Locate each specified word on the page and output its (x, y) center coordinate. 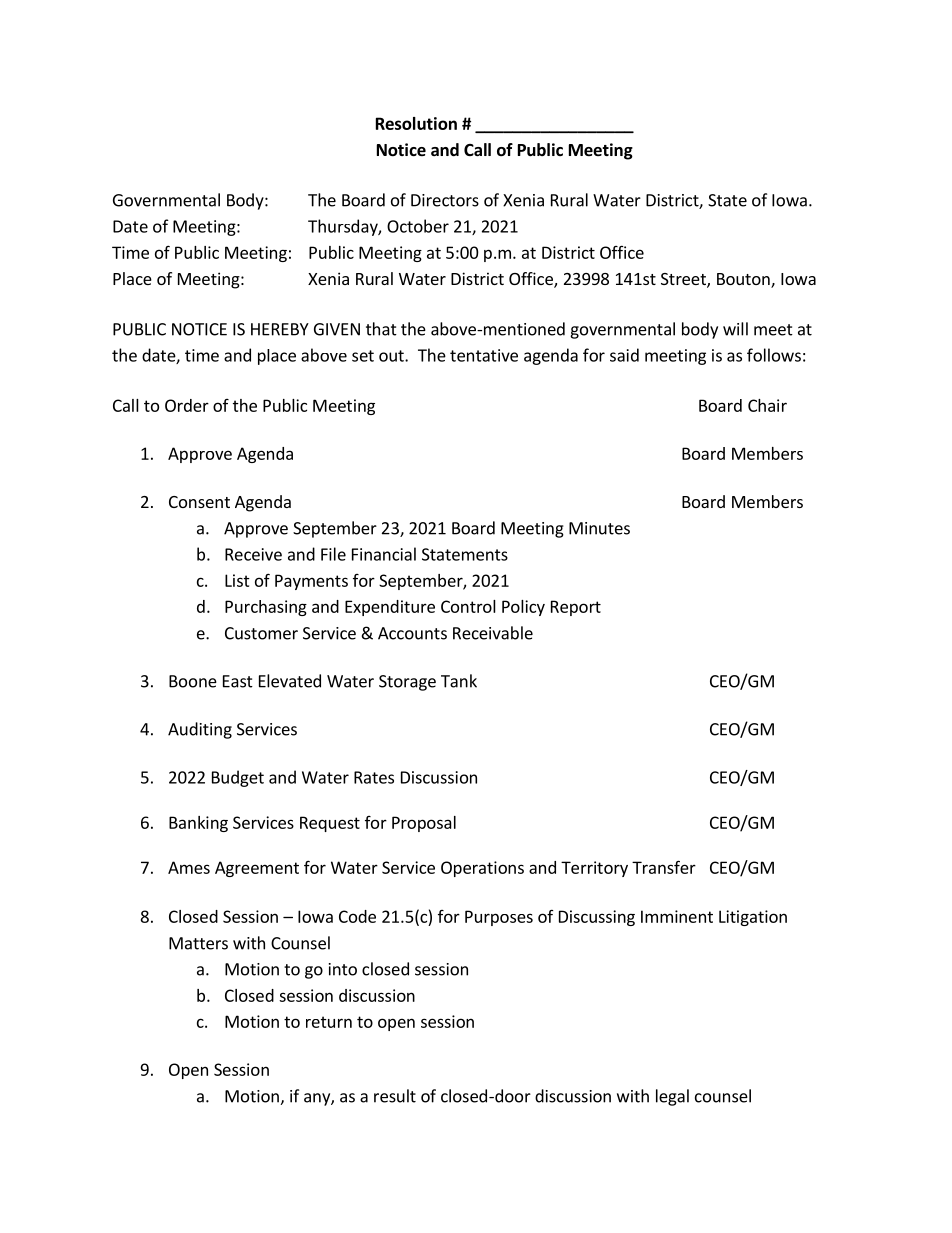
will (735, 329)
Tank (459, 681)
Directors (445, 200)
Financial (384, 554)
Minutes (599, 528)
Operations (482, 869)
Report (576, 608)
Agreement (257, 869)
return (329, 1022)
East (238, 681)
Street (684, 280)
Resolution (416, 123)
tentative (484, 355)
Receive (253, 554)
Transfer (664, 867)
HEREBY (280, 329)
